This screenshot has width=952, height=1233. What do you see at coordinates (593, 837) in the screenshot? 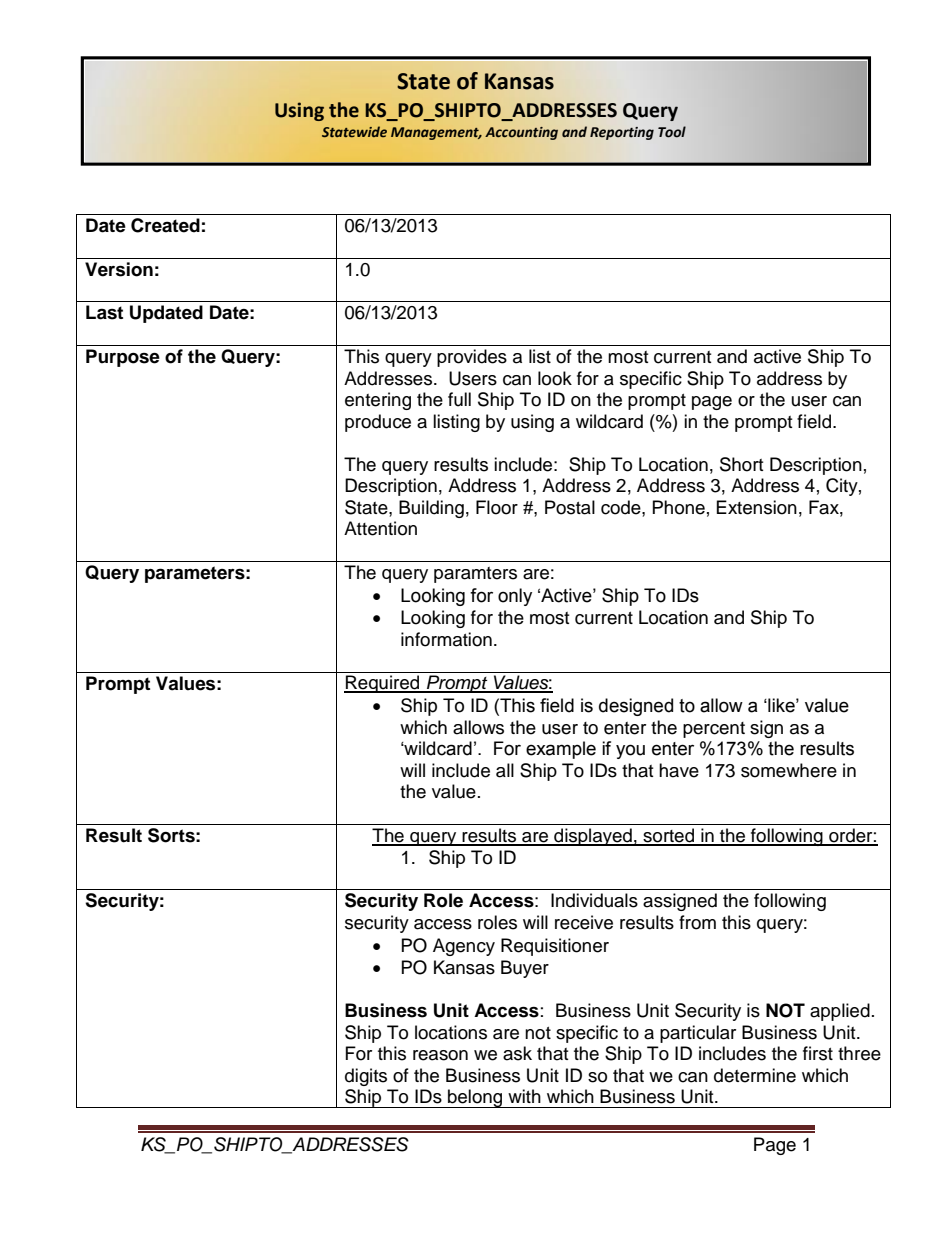
I see `displayed` at bounding box center [593, 837].
